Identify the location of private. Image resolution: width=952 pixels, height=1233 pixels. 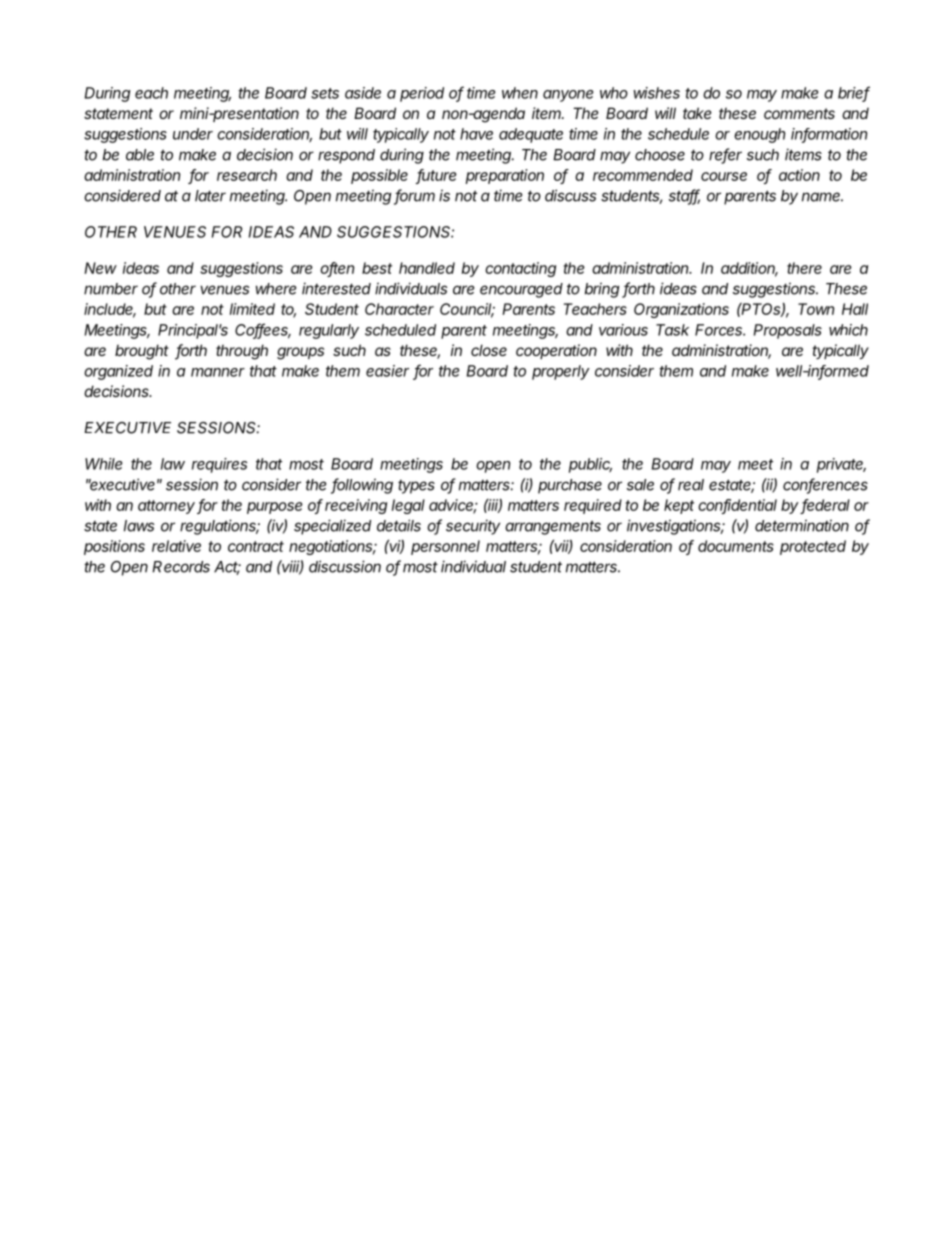
(841, 465).
